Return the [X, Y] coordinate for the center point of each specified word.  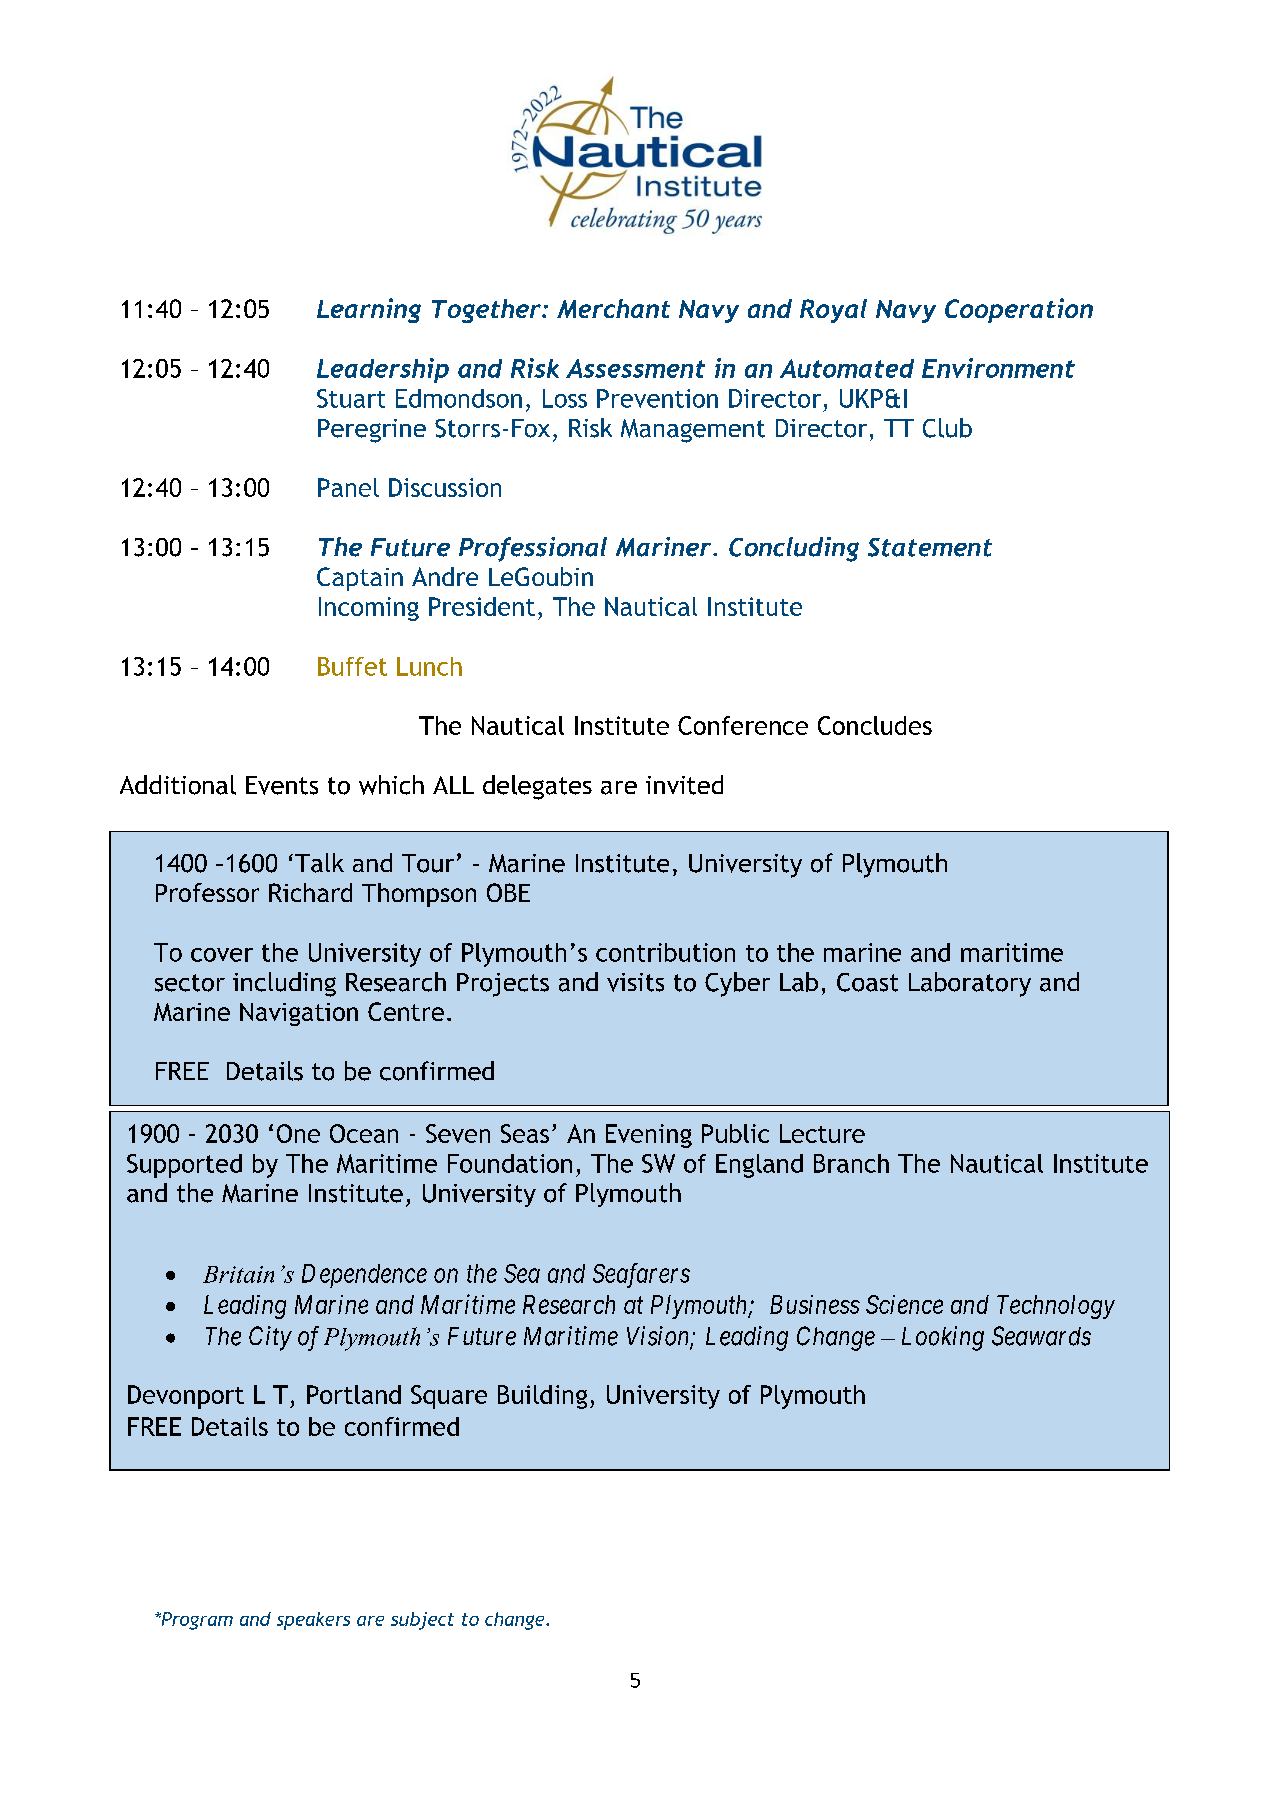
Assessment [635, 368]
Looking [943, 1338]
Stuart [351, 398]
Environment [998, 368]
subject [422, 1621]
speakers [313, 1621]
